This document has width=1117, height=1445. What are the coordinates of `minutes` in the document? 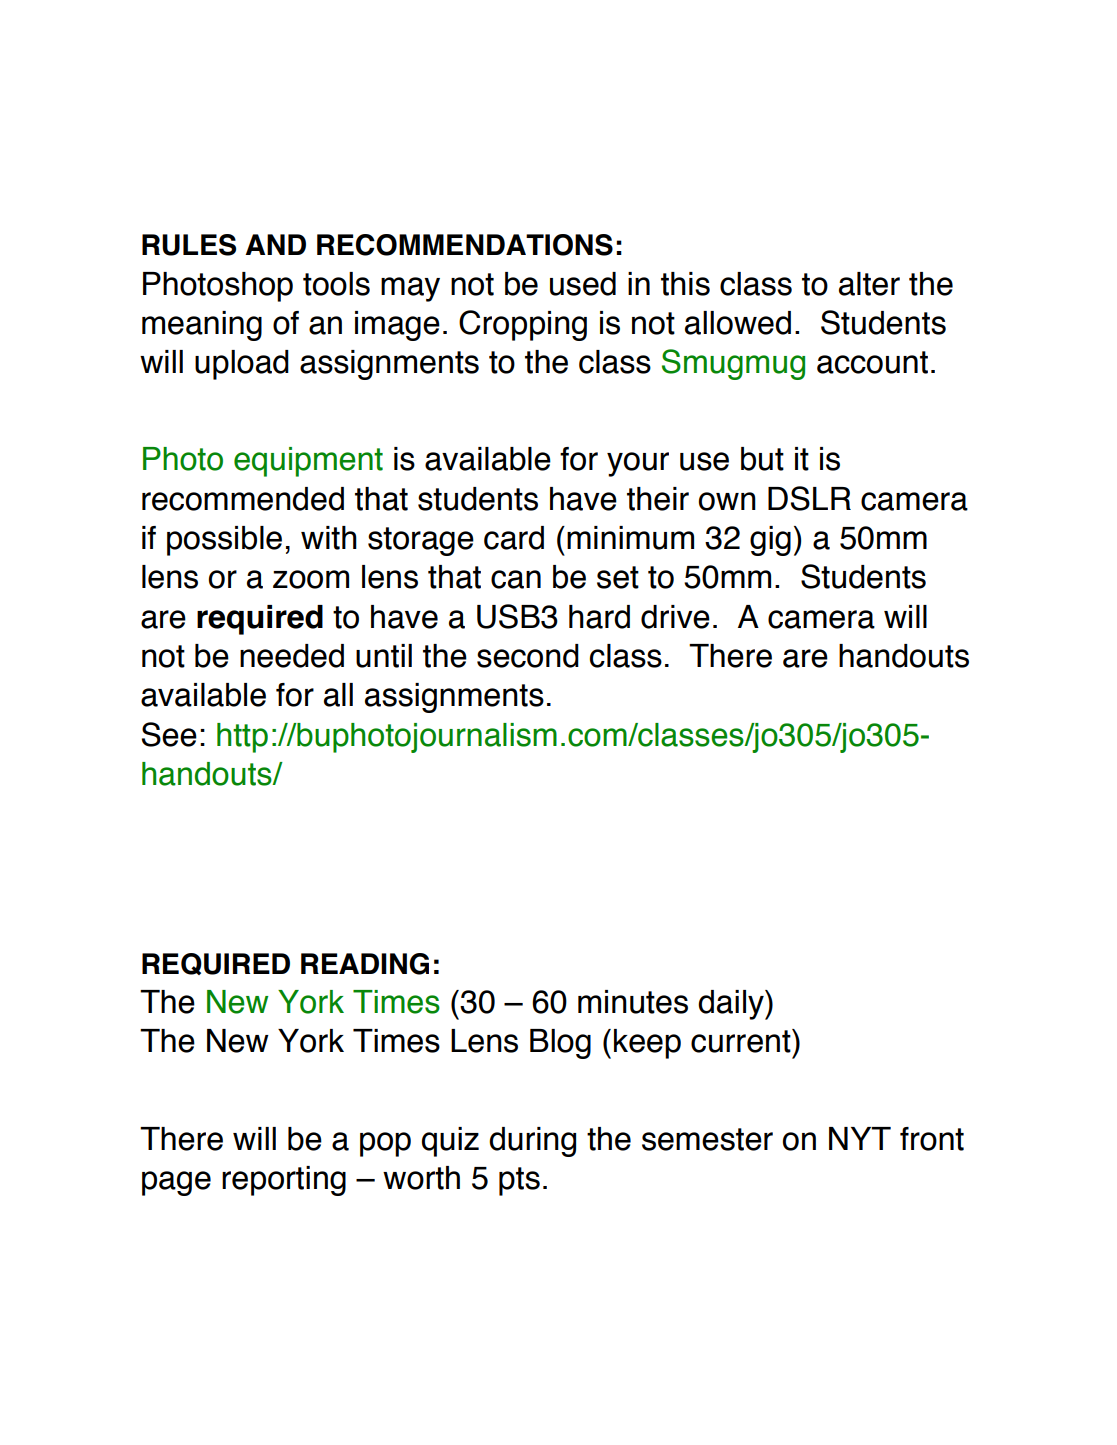 It's located at (633, 1002).
